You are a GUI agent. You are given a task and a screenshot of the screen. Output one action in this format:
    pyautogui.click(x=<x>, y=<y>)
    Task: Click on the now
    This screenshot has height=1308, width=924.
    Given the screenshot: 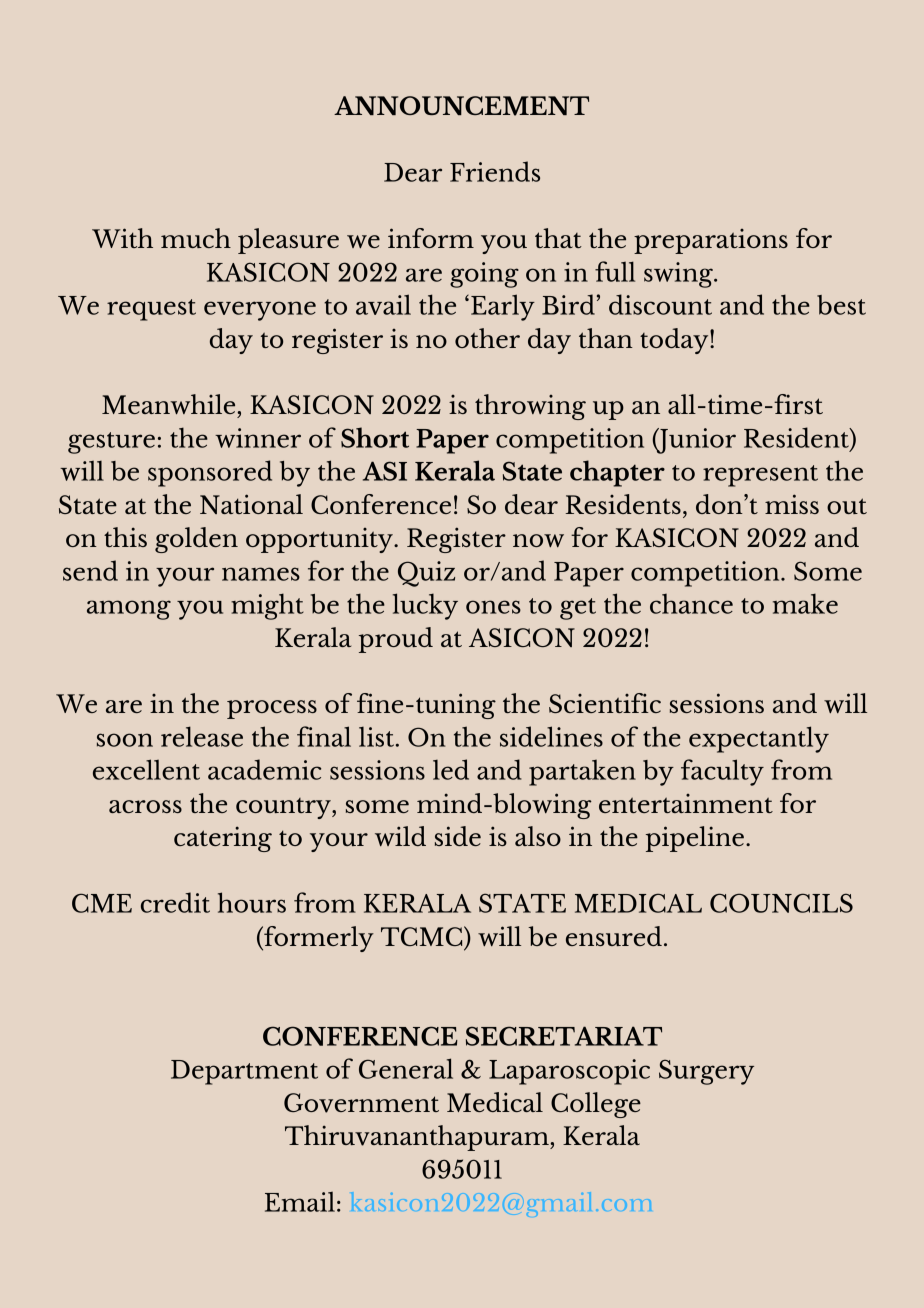 What is the action you would take?
    pyautogui.click(x=538, y=540)
